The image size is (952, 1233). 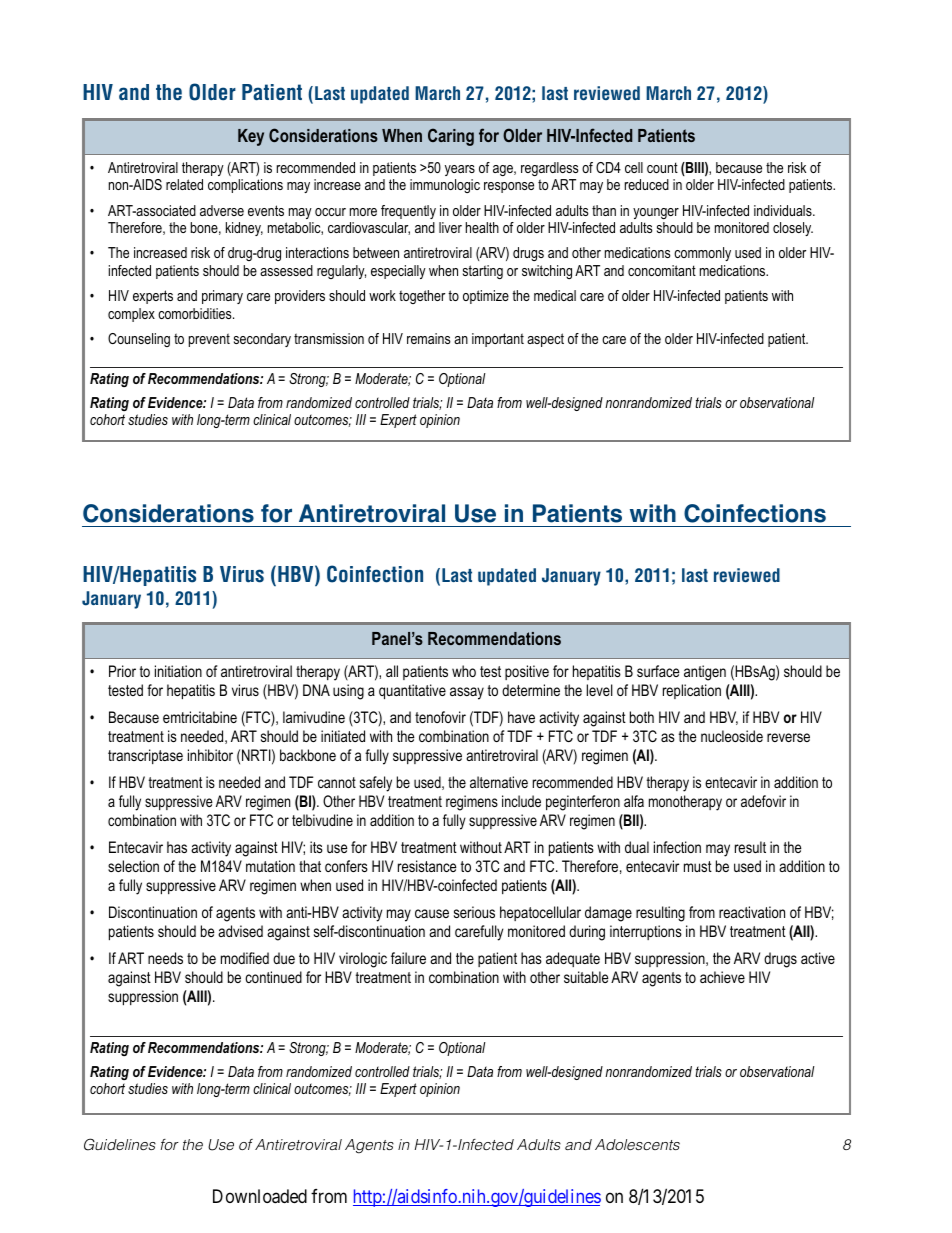 What do you see at coordinates (658, 671) in the document?
I see `surface` at bounding box center [658, 671].
